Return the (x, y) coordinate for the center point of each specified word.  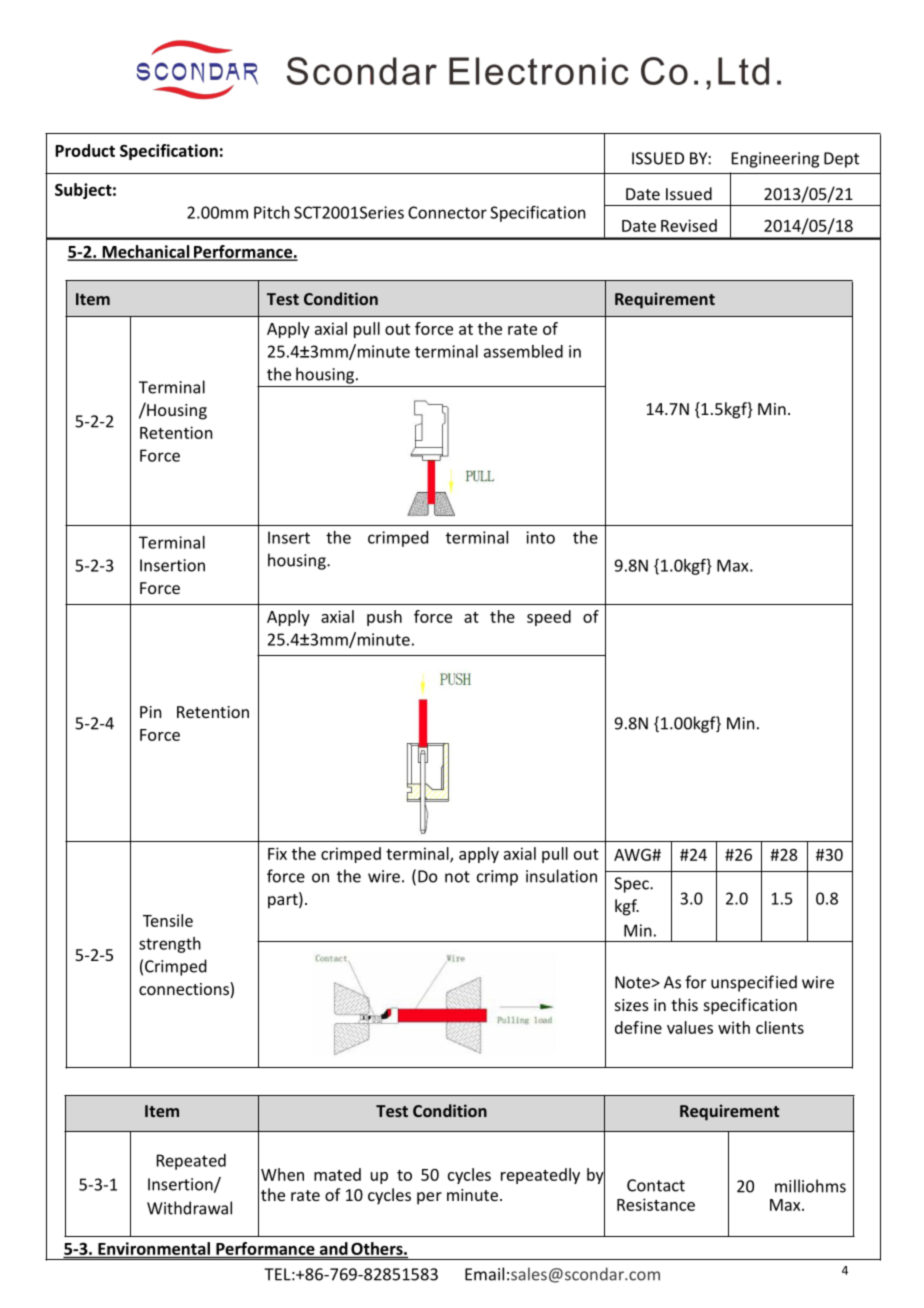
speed (549, 618)
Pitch (271, 212)
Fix (277, 853)
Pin (150, 712)
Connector (447, 212)
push (384, 618)
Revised (689, 225)
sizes (632, 1005)
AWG (633, 855)
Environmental (154, 1248)
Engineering (775, 160)
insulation (561, 876)
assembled (523, 351)
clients (780, 1027)
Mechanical (146, 252)
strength (170, 945)
